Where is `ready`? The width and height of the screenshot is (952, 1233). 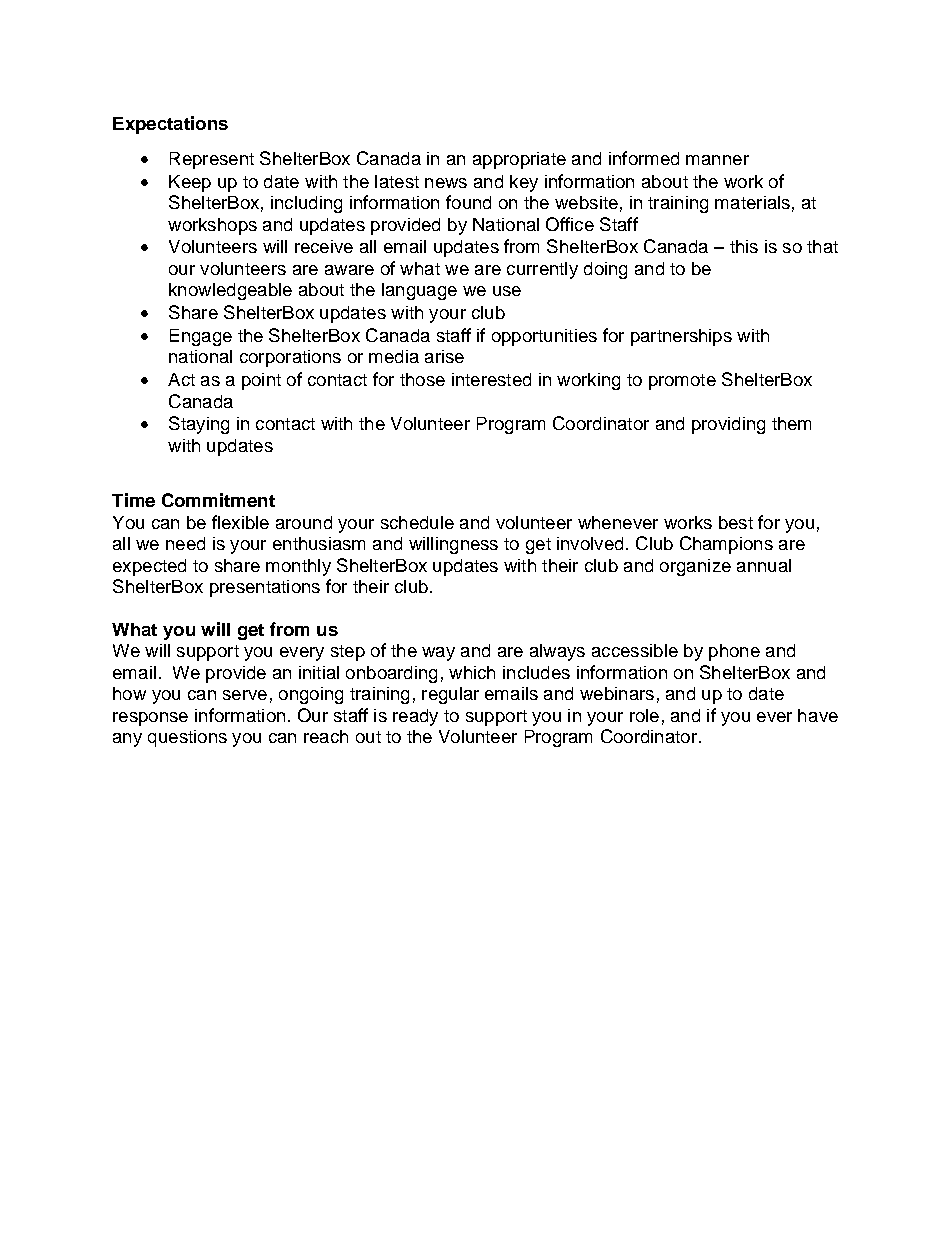 ready is located at coordinates (415, 717).
